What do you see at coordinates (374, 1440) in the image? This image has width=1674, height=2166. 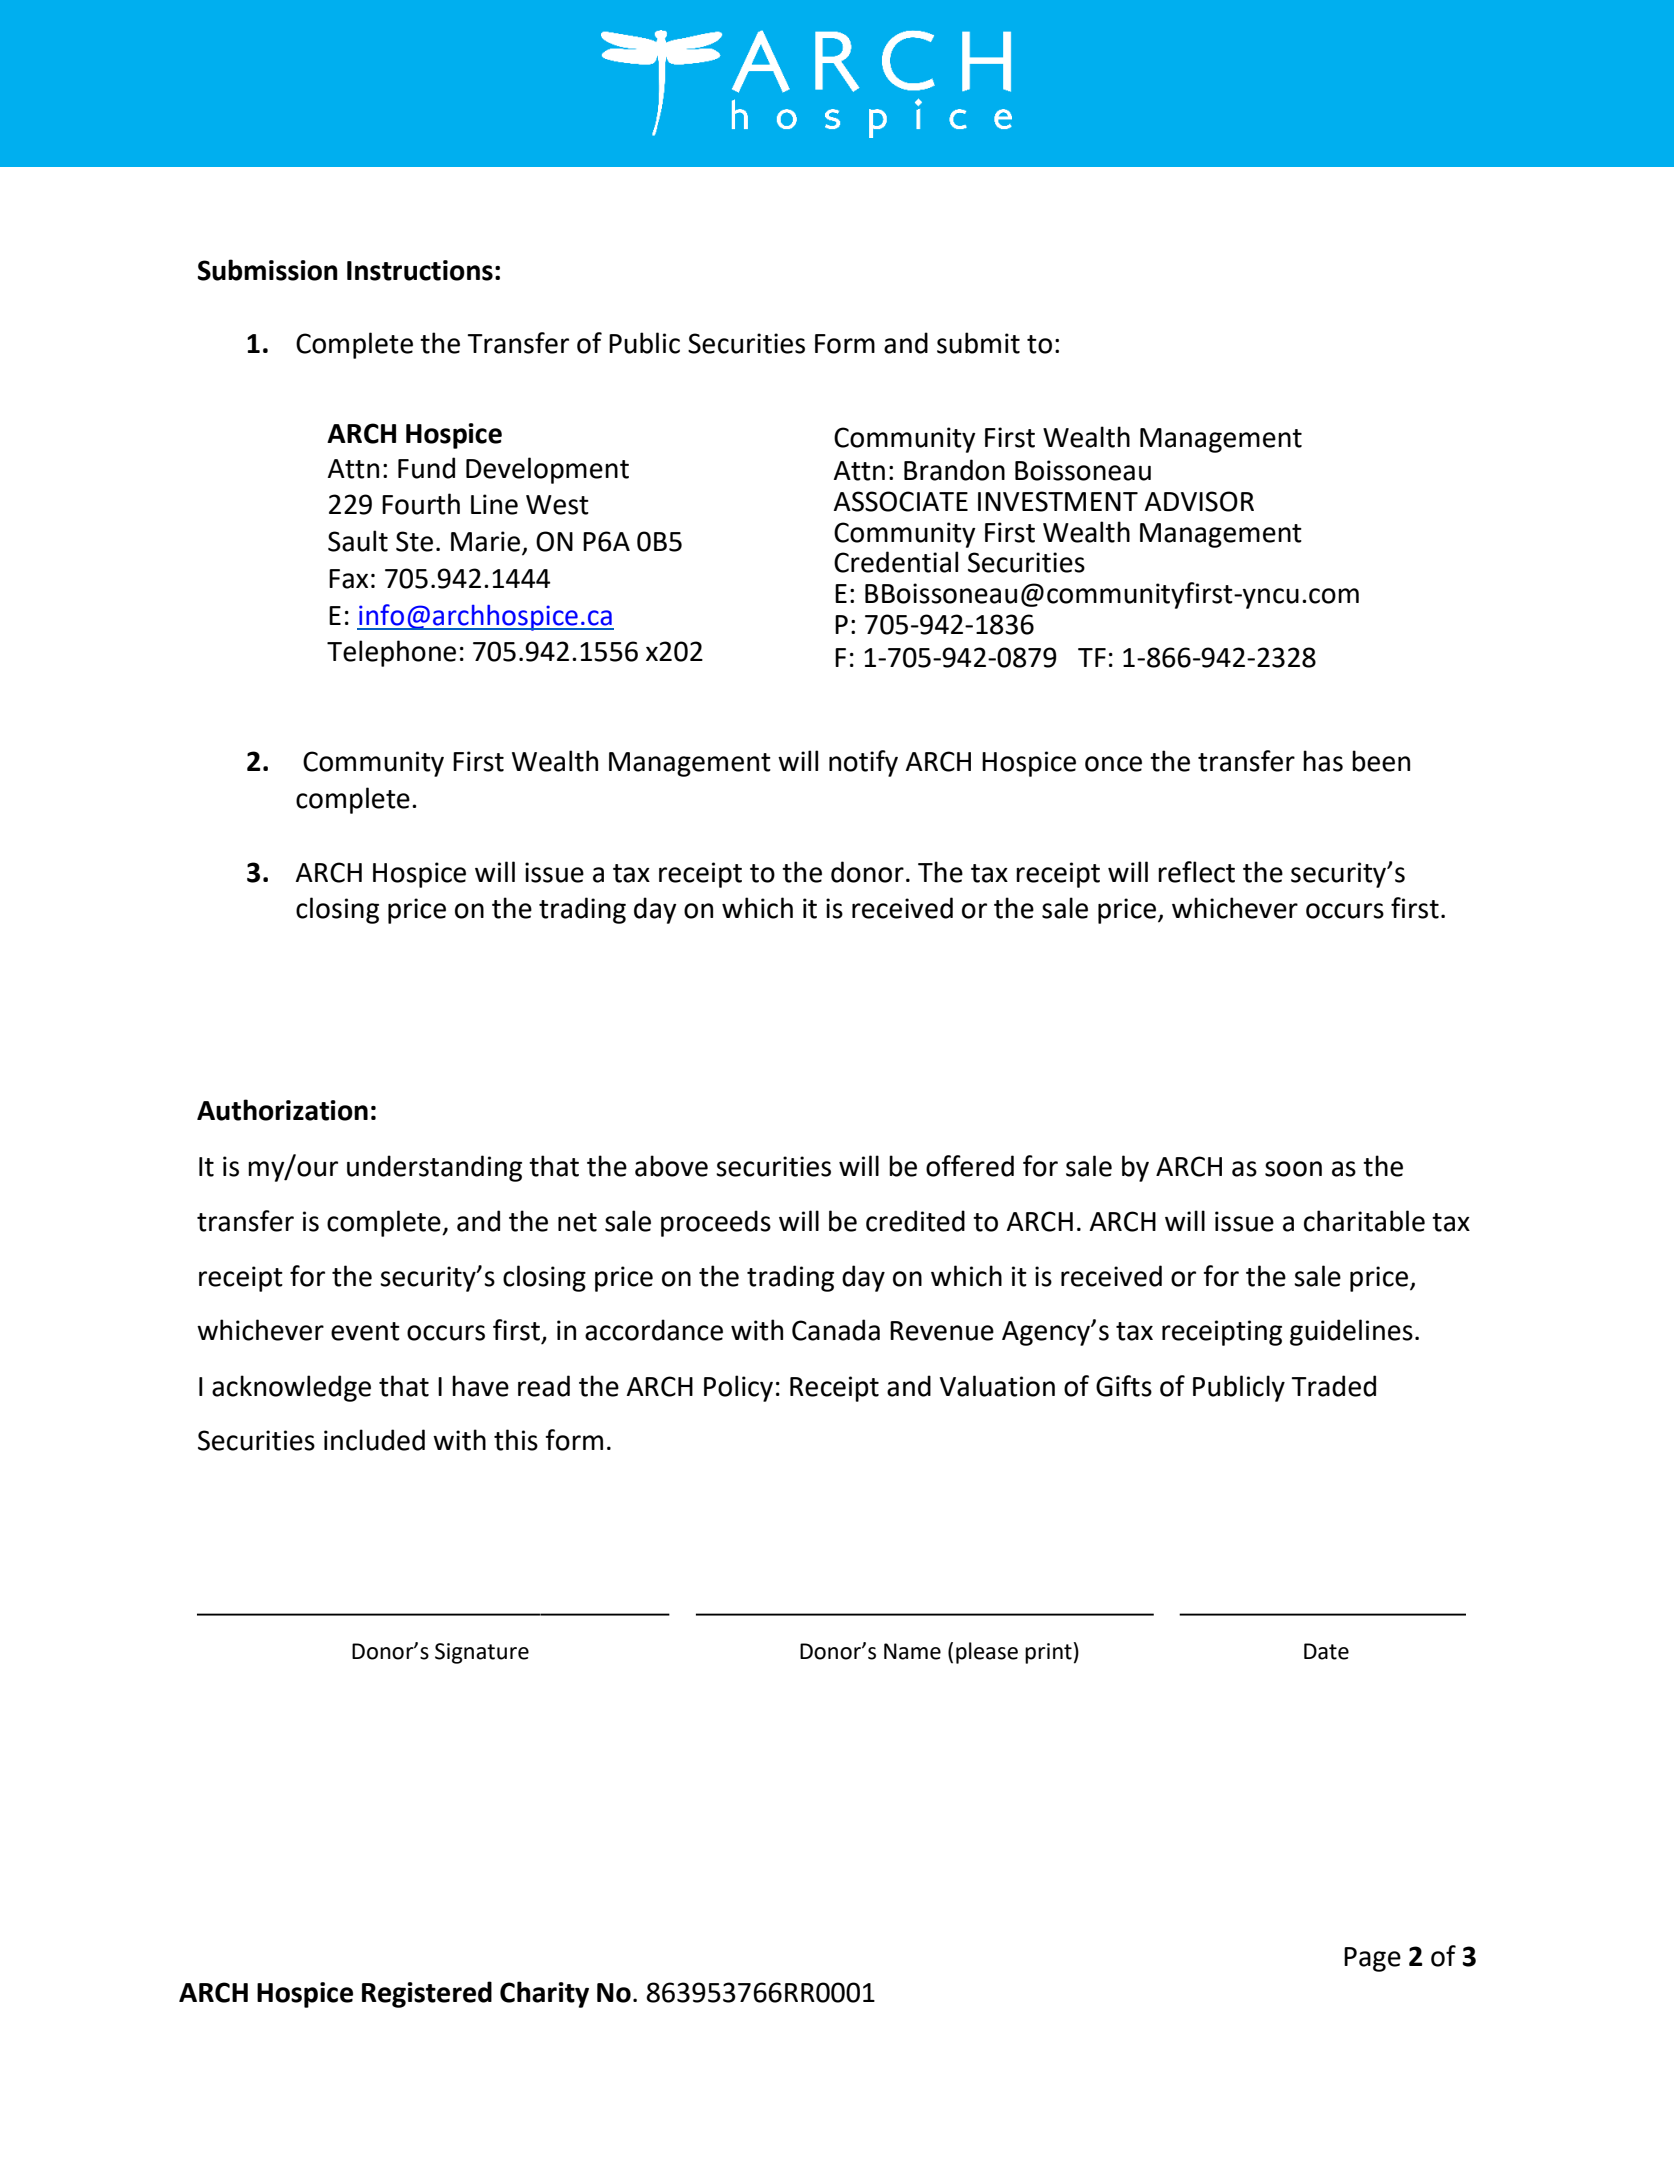 I see `included` at bounding box center [374, 1440].
